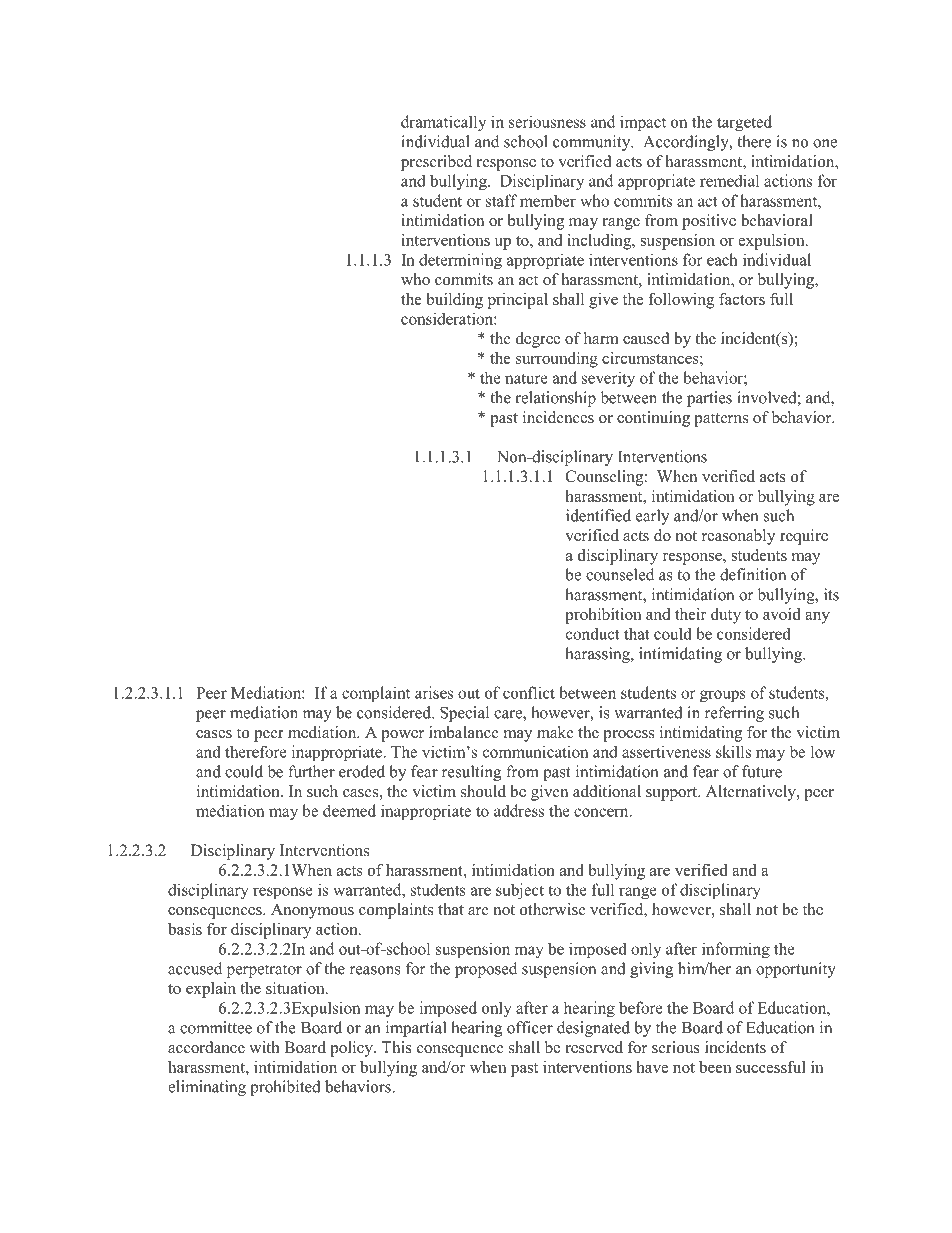 Image resolution: width=952 pixels, height=1233 pixels. What do you see at coordinates (264, 1047) in the screenshot?
I see `with` at bounding box center [264, 1047].
